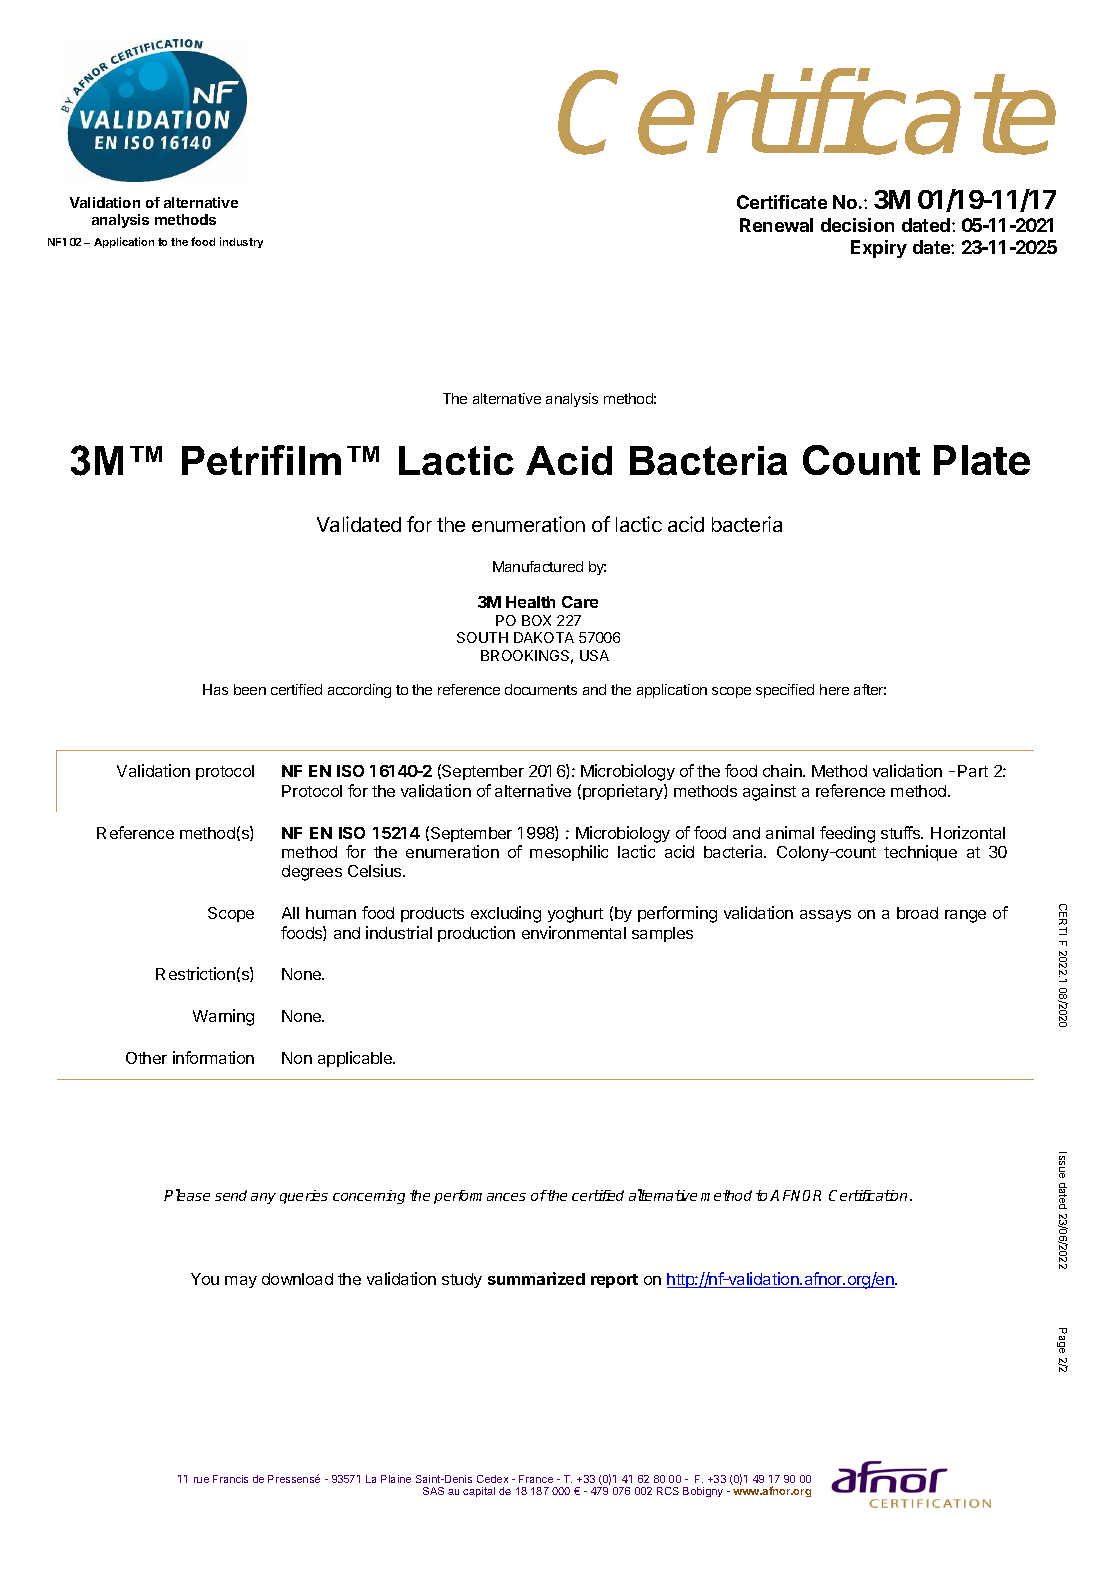  What do you see at coordinates (879, 249) in the screenshot?
I see `Expiry` at bounding box center [879, 249].
